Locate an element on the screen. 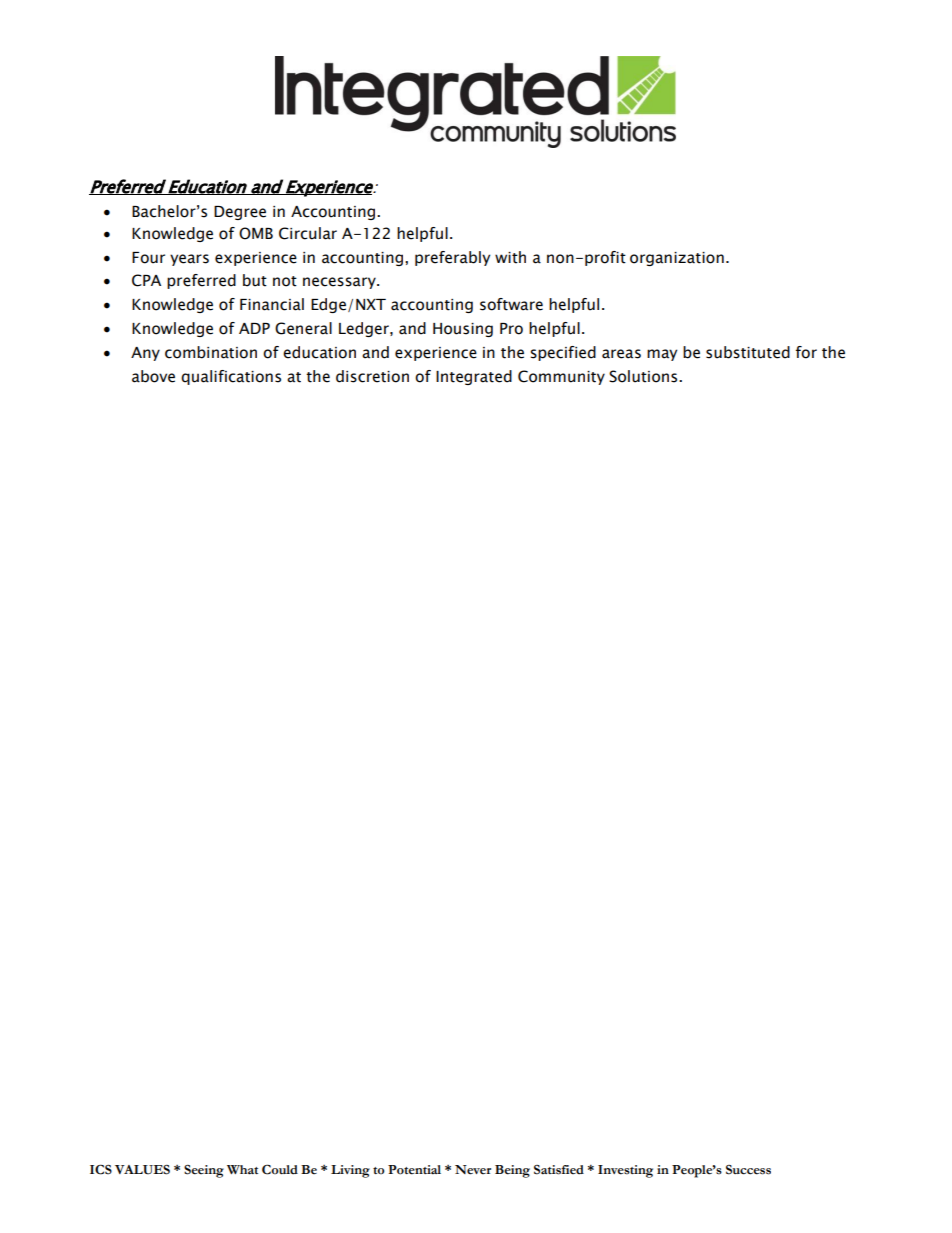 The height and width of the screenshot is (1233, 952). years is located at coordinates (189, 260).
